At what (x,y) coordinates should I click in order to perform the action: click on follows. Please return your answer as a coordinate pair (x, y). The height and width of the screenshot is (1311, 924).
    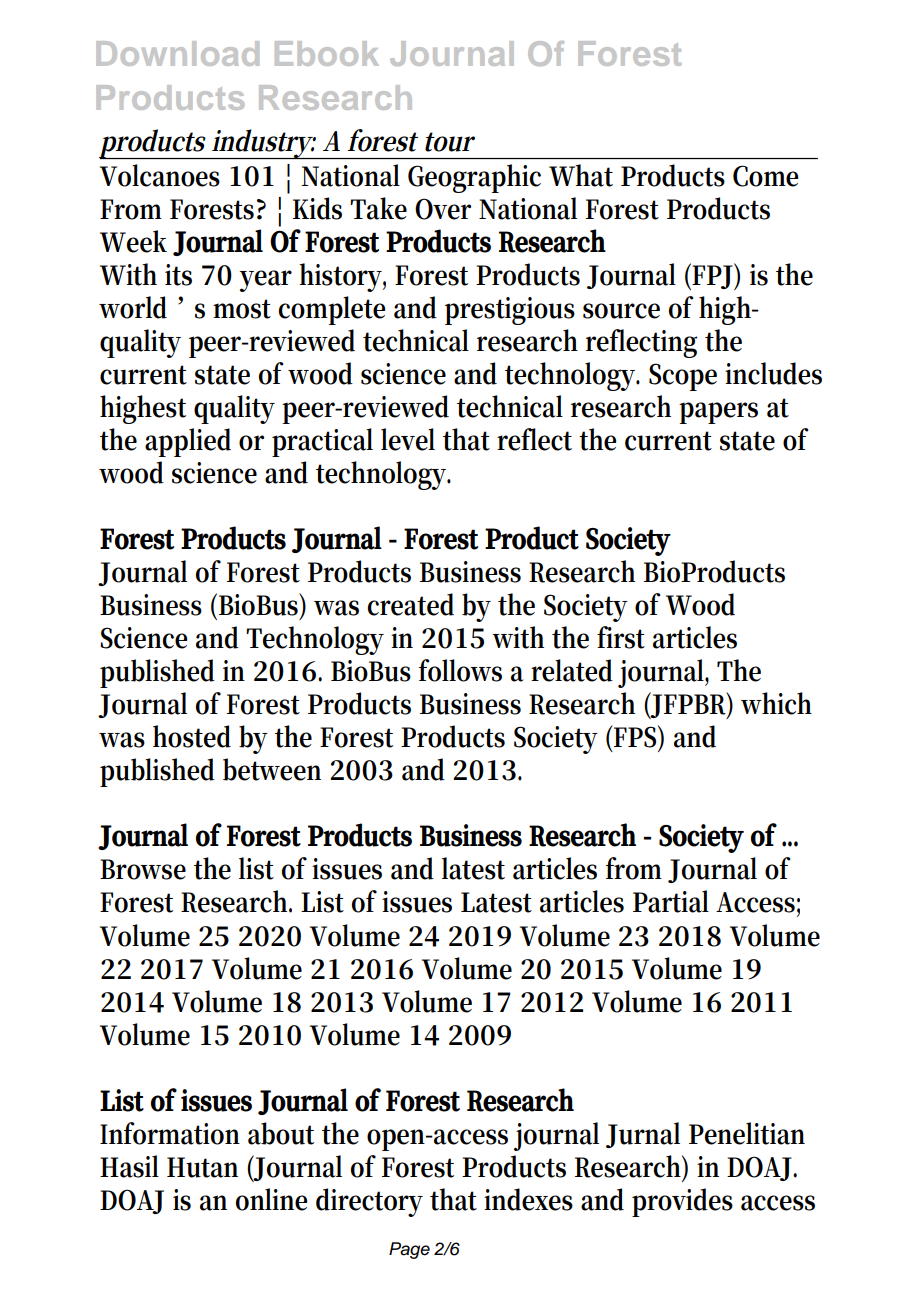
    Looking at the image, I should click on (460, 670).
